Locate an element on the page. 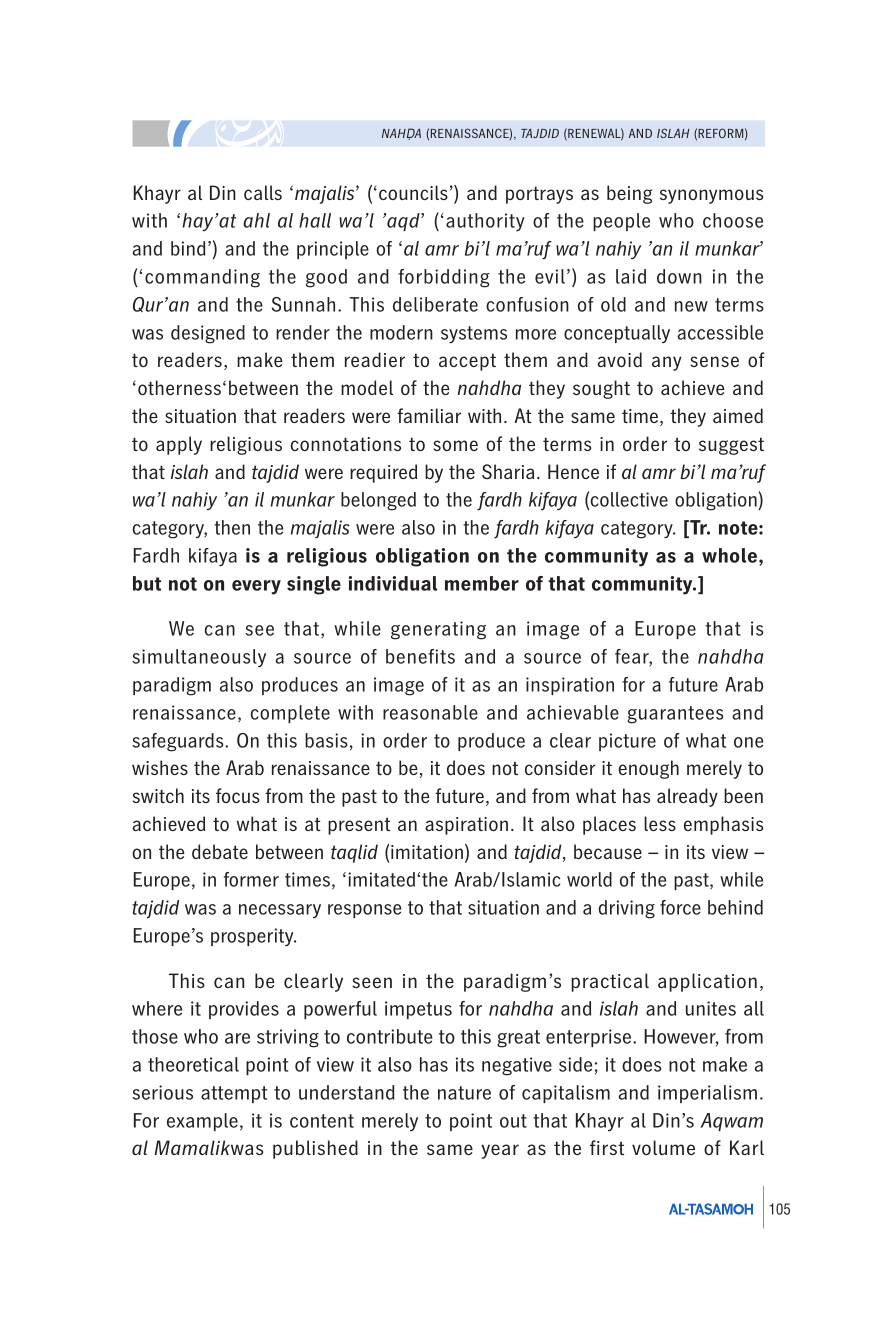  reasonable is located at coordinates (430, 712).
